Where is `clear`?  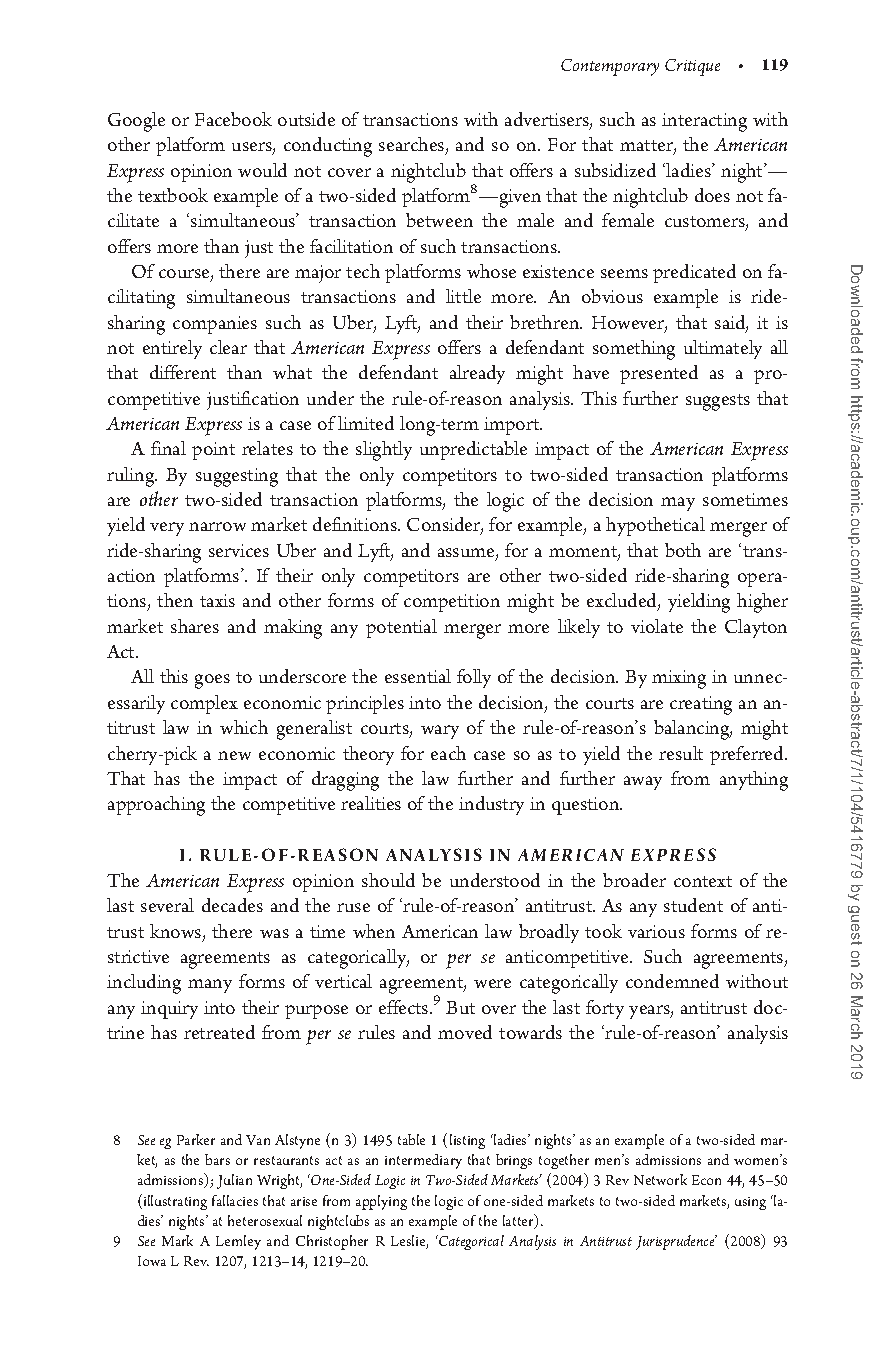
clear is located at coordinates (228, 347).
